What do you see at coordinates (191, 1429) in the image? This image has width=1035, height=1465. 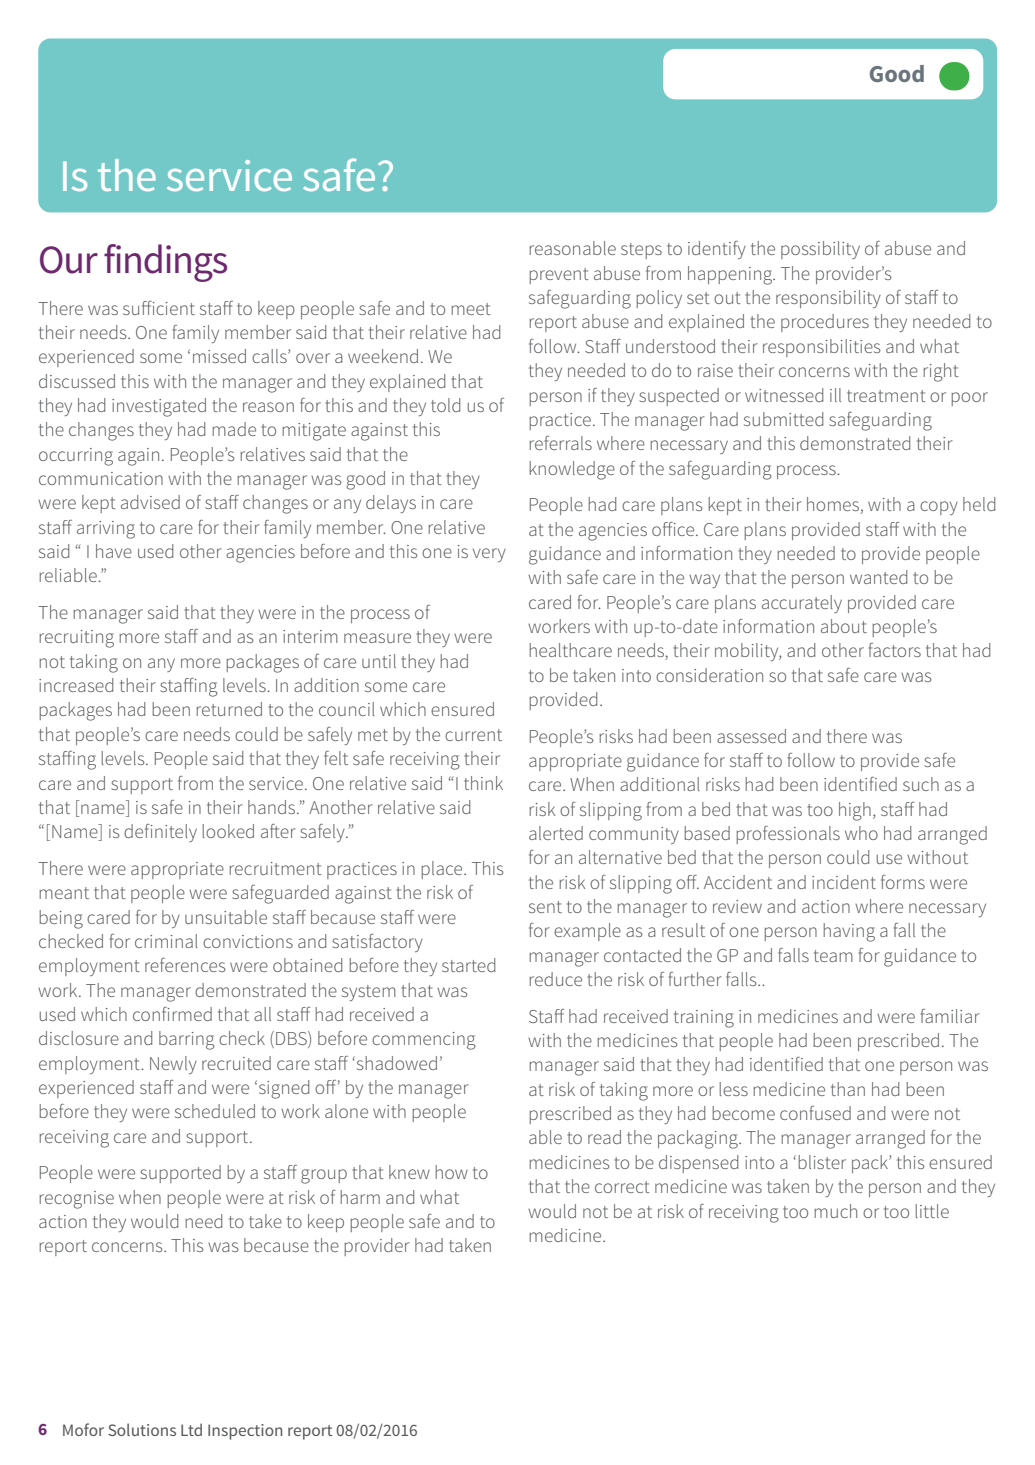 I see `Ltd` at bounding box center [191, 1429].
